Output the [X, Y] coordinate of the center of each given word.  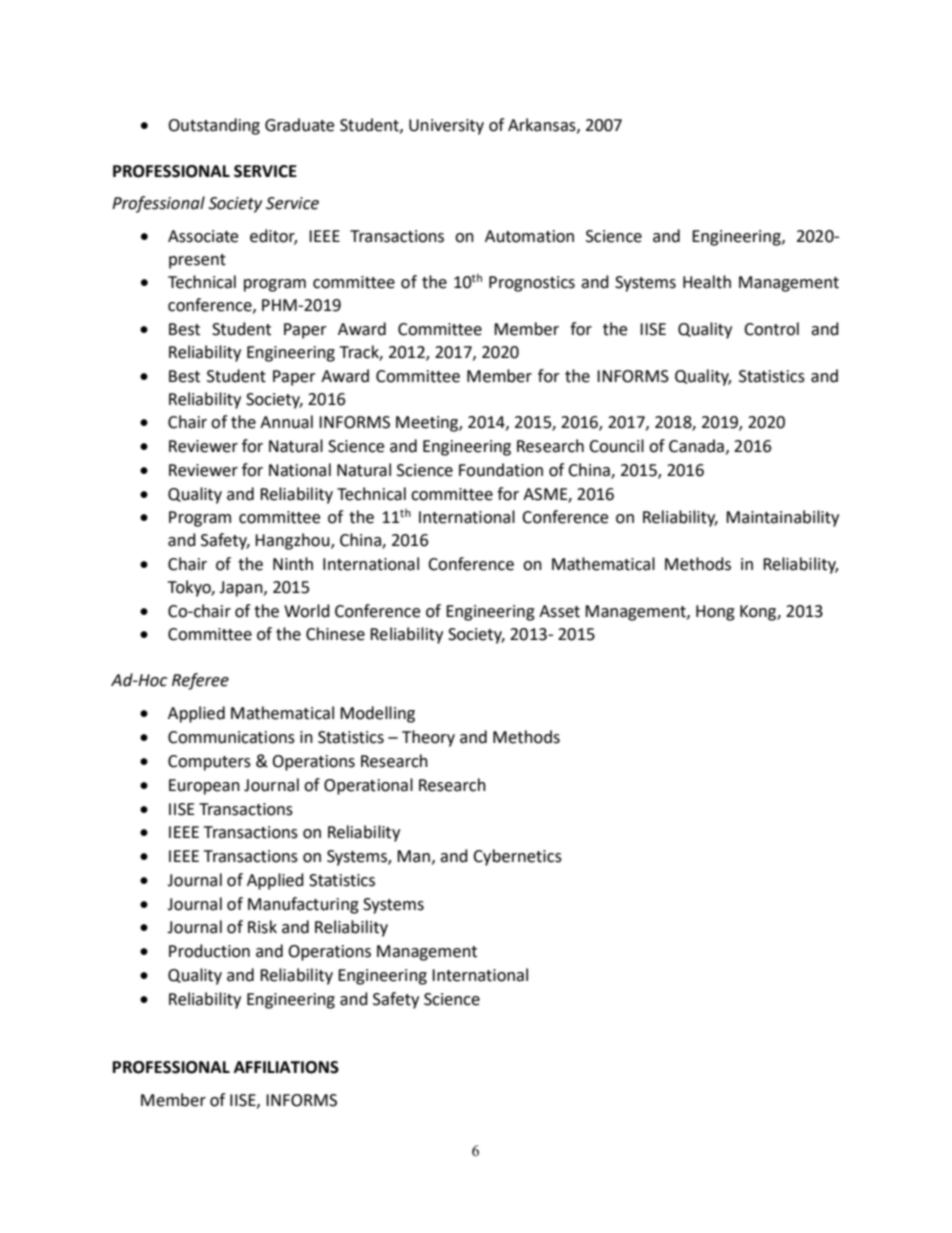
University [446, 127]
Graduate [299, 125]
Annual [286, 422]
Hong [715, 613]
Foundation [501, 470]
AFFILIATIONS [286, 1067]
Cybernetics [517, 857]
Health [707, 282]
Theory [428, 738]
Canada [696, 446]
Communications [231, 737]
